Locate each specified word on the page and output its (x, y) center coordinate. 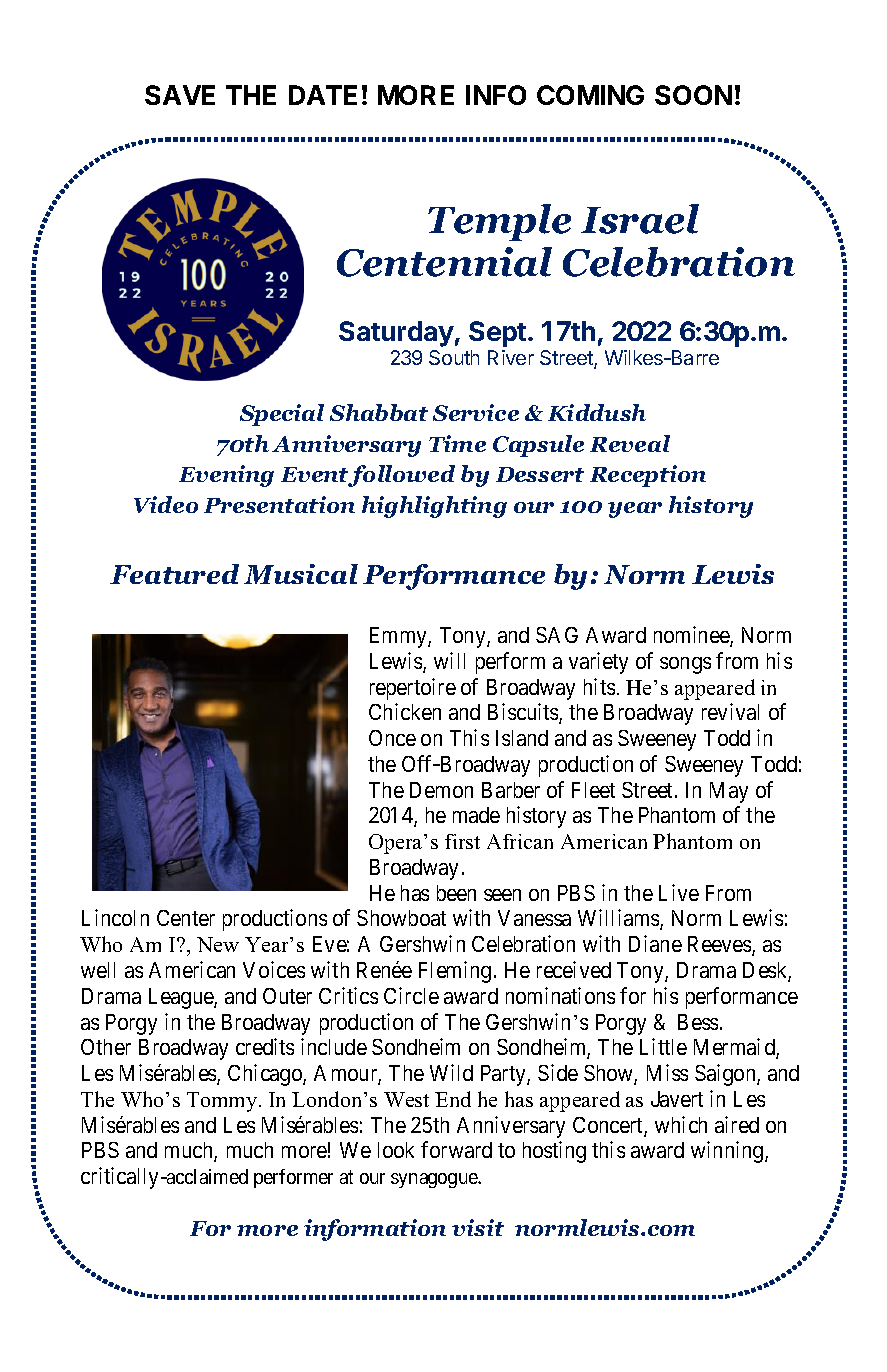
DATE (323, 95)
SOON (693, 95)
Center (186, 918)
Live (679, 892)
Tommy (223, 1102)
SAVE (180, 95)
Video (166, 504)
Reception (648, 476)
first (462, 841)
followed (402, 476)
